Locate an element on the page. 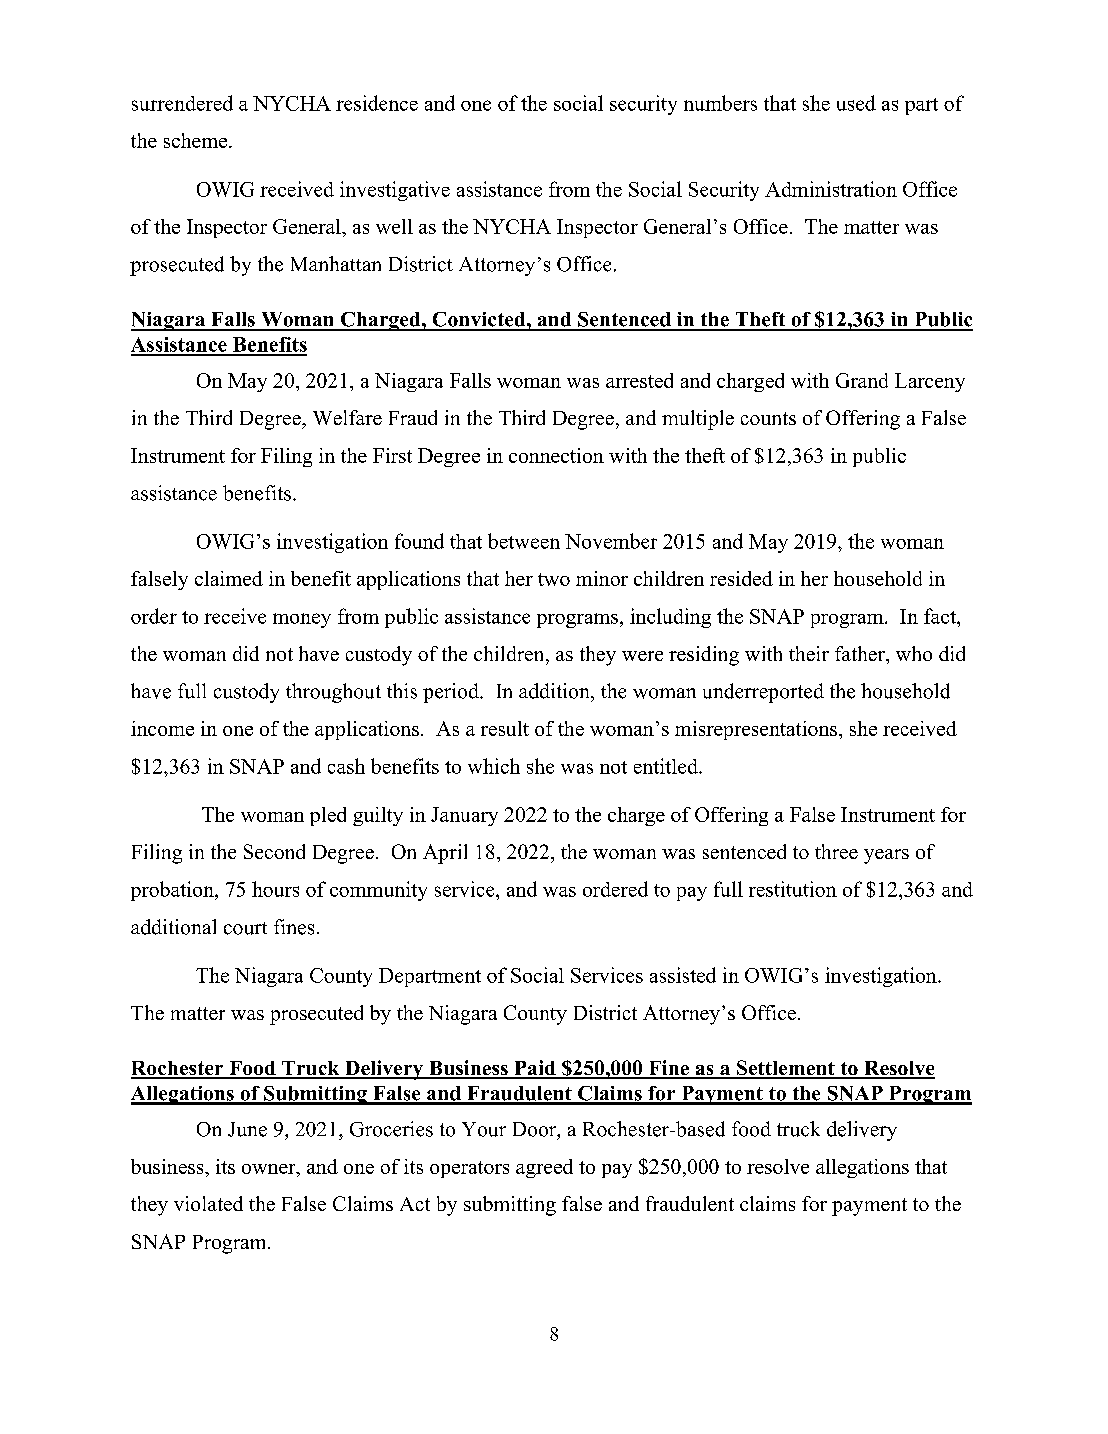 The image size is (1108, 1434). Second is located at coordinates (274, 851).
